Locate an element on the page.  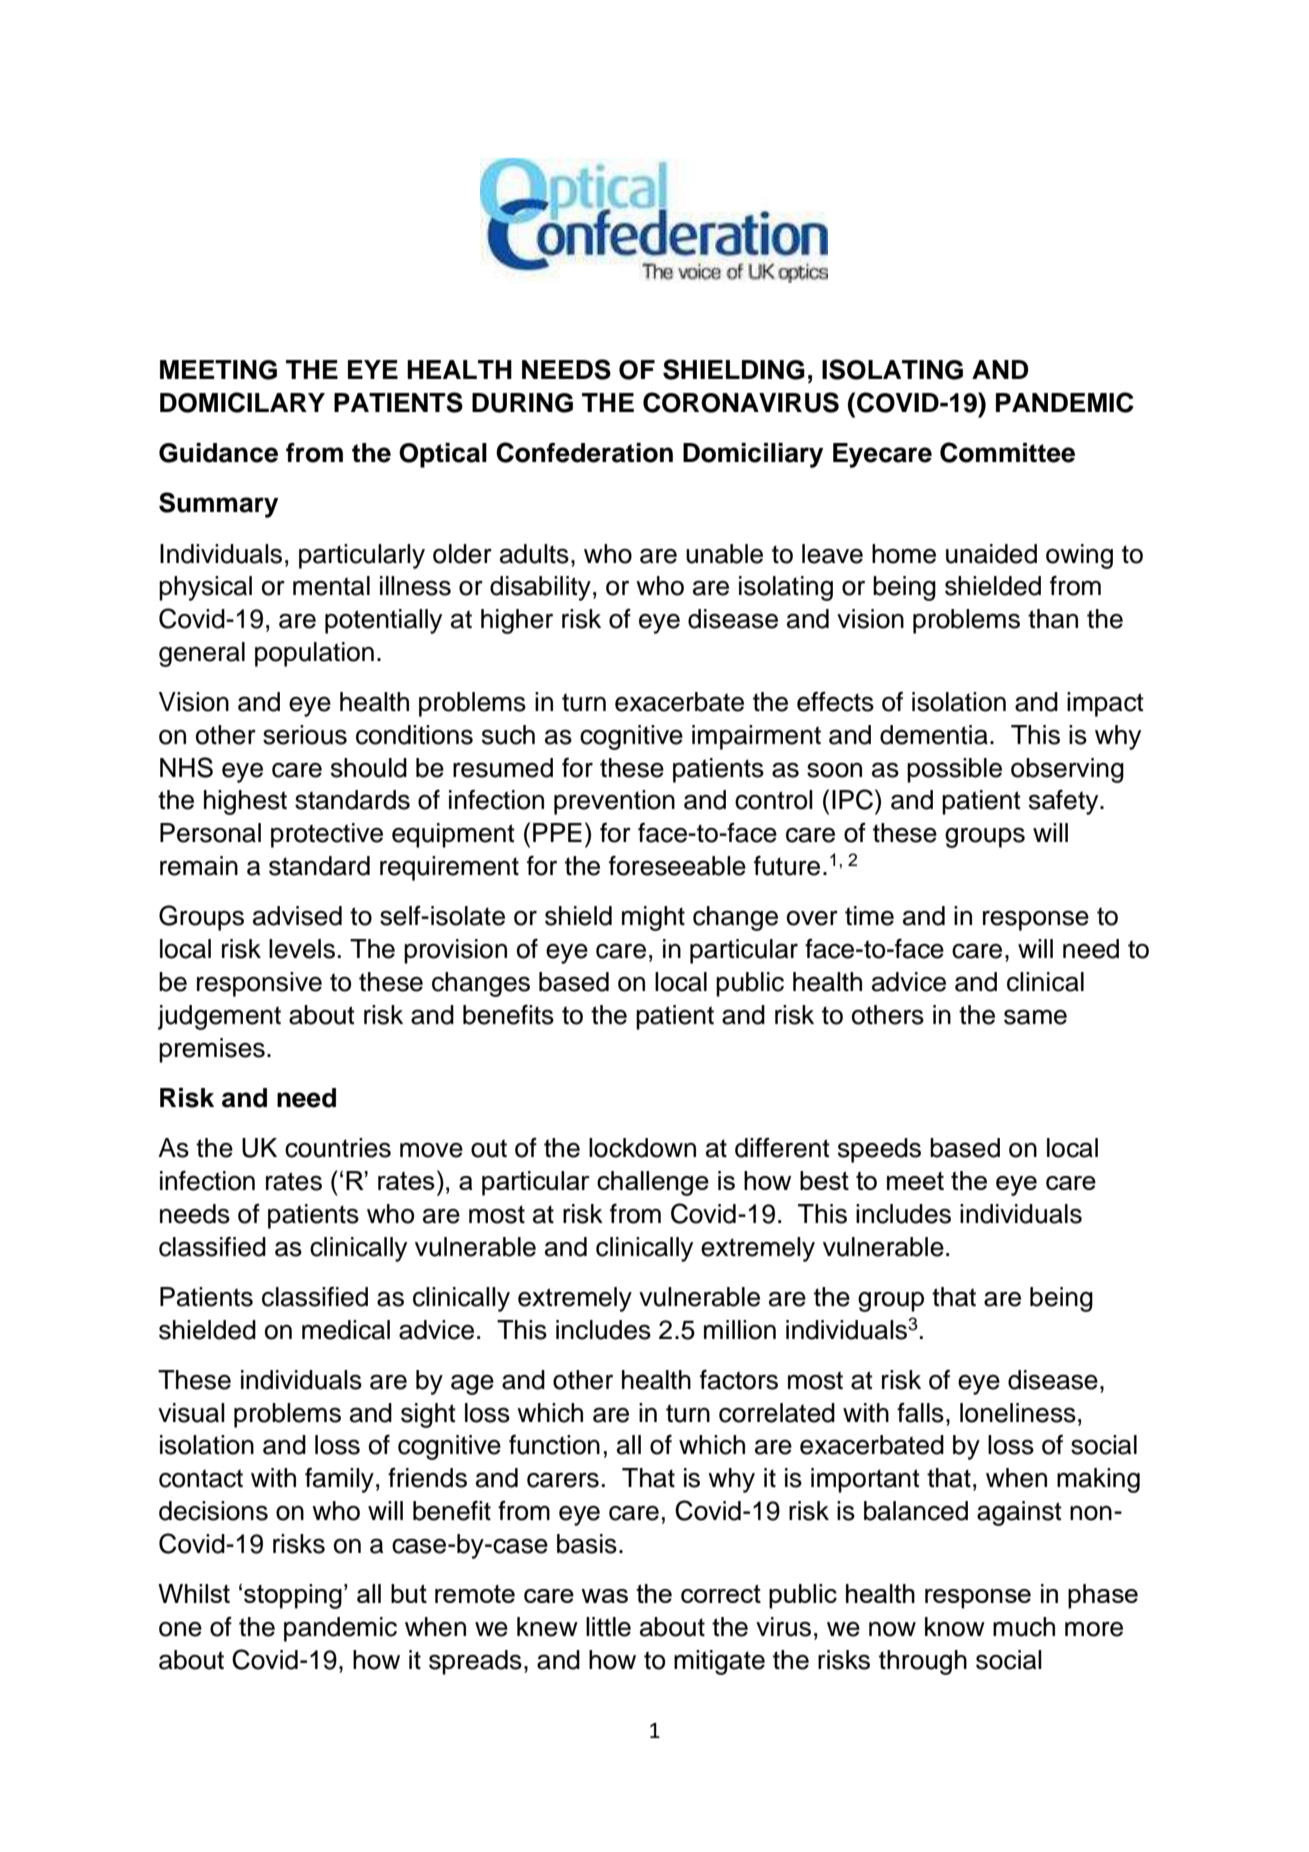
Committee is located at coordinates (1007, 452).
